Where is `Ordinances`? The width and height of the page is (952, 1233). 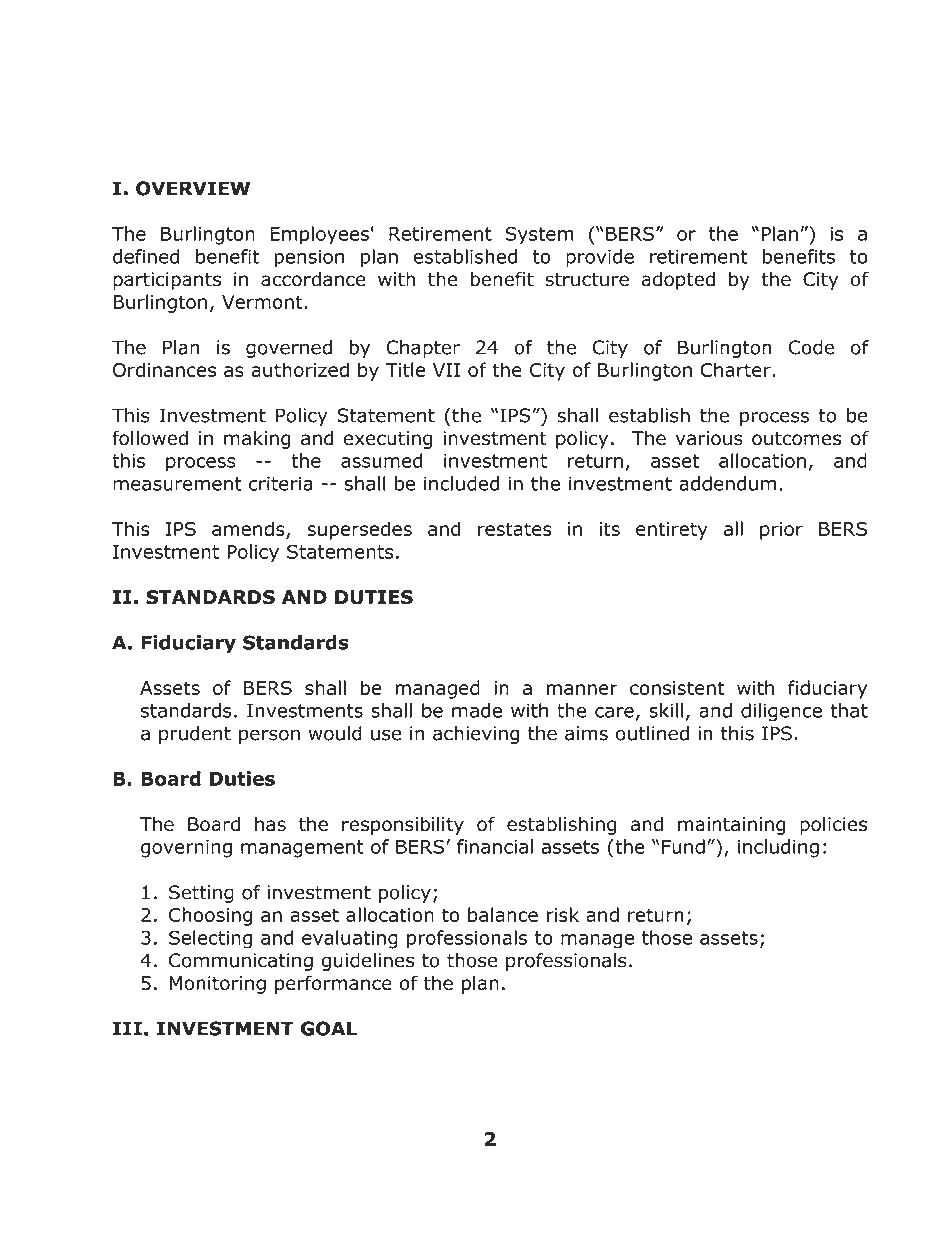 Ordinances is located at coordinates (164, 369).
